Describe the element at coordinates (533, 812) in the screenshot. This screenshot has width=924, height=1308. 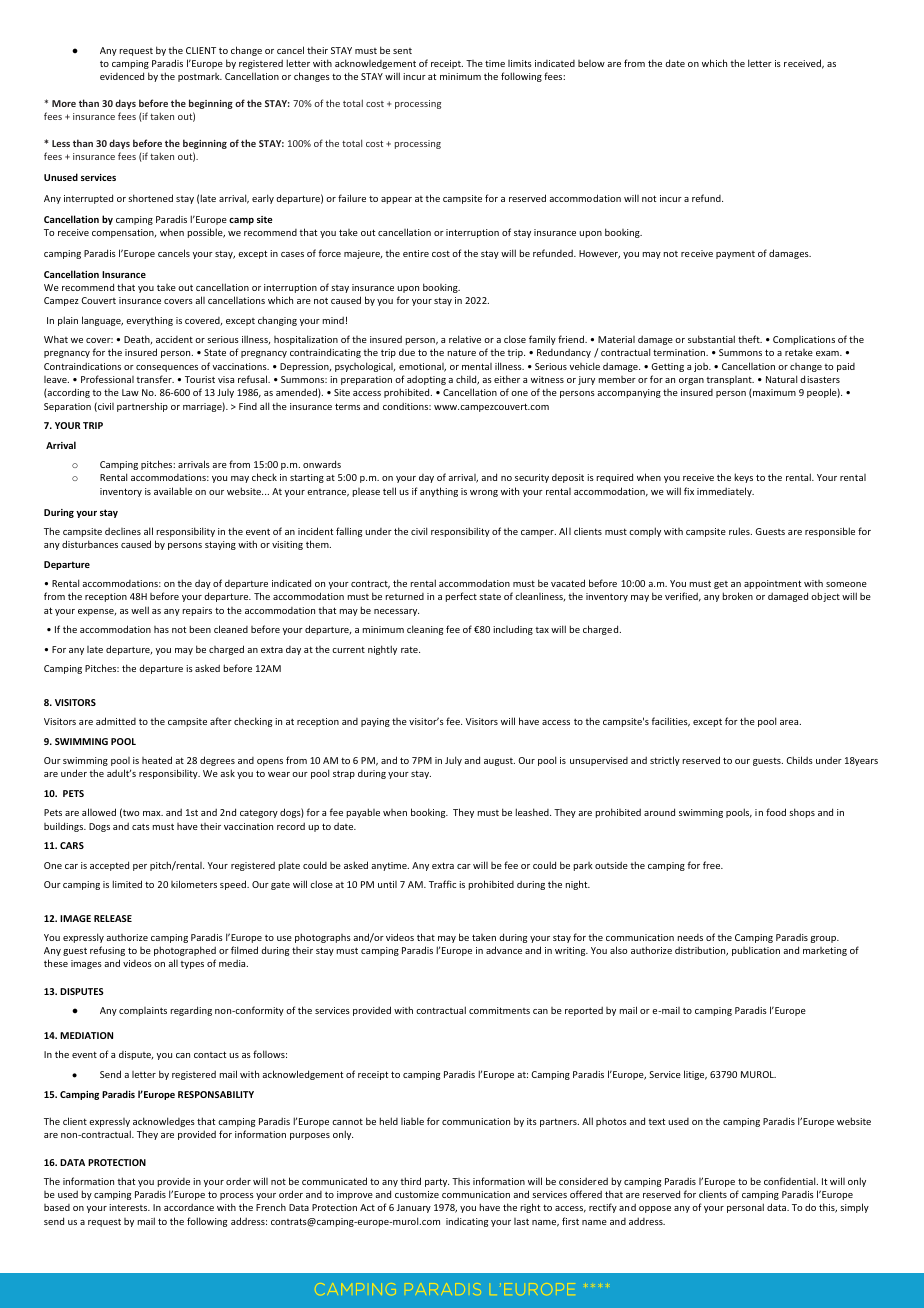
I see `leashed` at that location.
